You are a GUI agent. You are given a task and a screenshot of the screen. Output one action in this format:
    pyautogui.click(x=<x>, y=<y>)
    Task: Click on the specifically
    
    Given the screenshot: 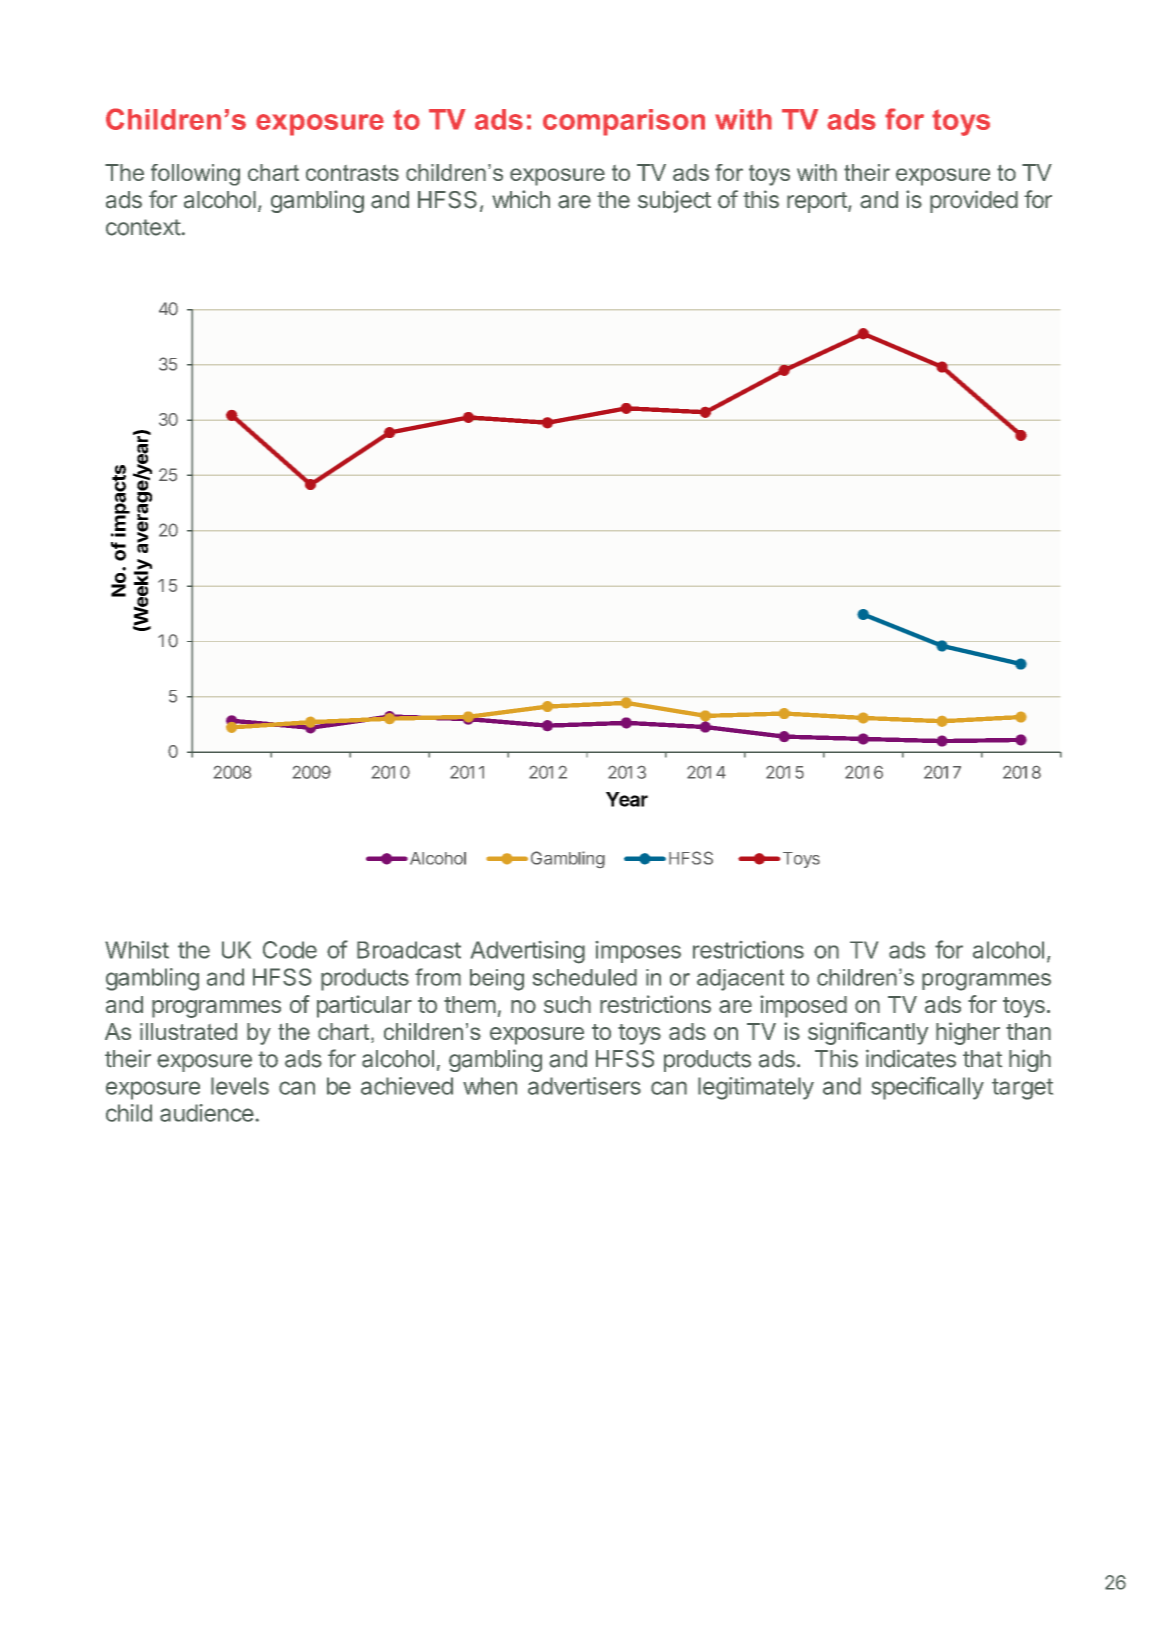 What is the action you would take?
    pyautogui.click(x=928, y=1088)
